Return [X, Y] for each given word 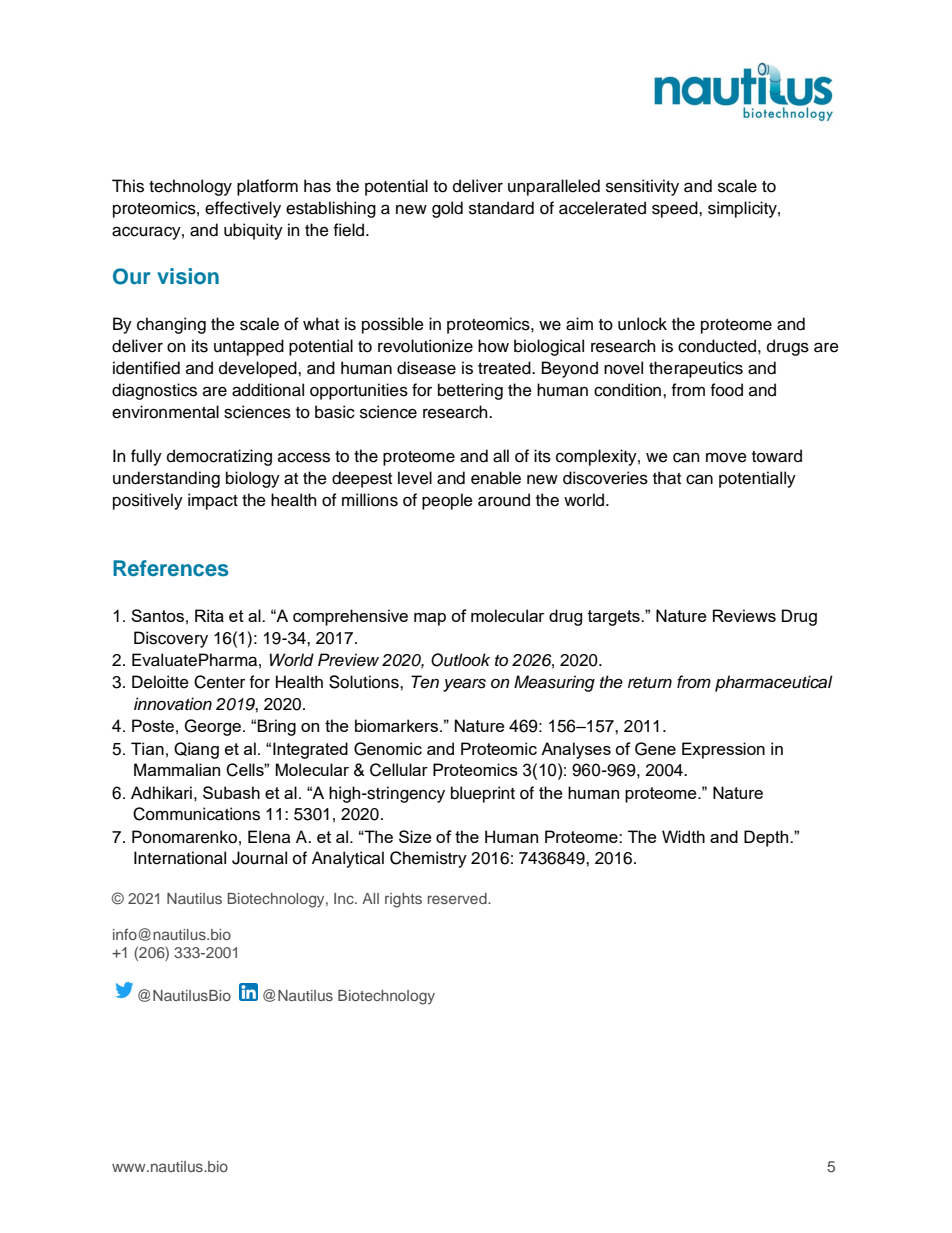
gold [447, 209]
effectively [243, 209]
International [180, 858]
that [667, 478]
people [447, 501]
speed [676, 209]
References [171, 568]
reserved [458, 898]
